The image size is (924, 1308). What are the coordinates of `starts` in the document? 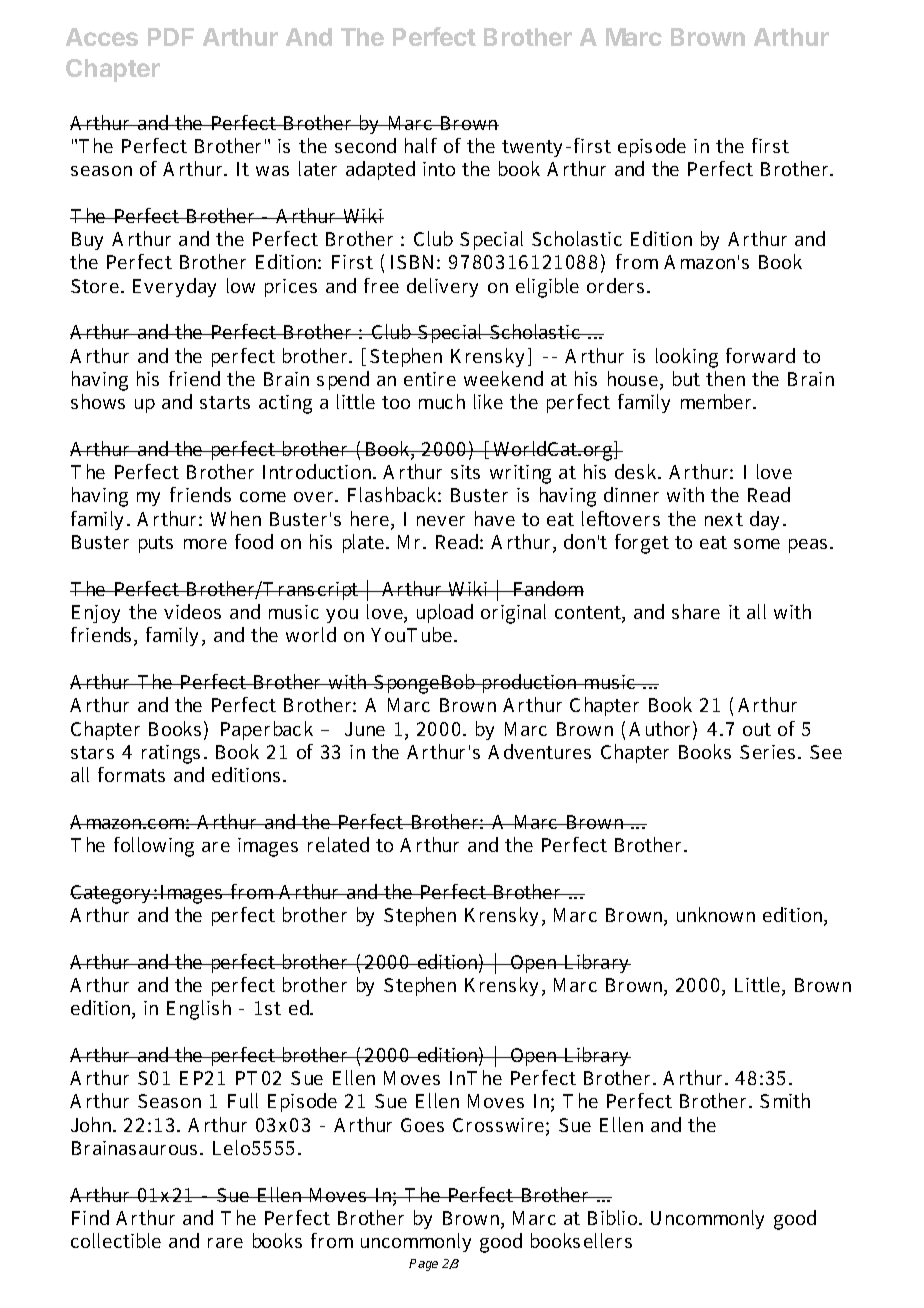 It's located at (225, 402).
